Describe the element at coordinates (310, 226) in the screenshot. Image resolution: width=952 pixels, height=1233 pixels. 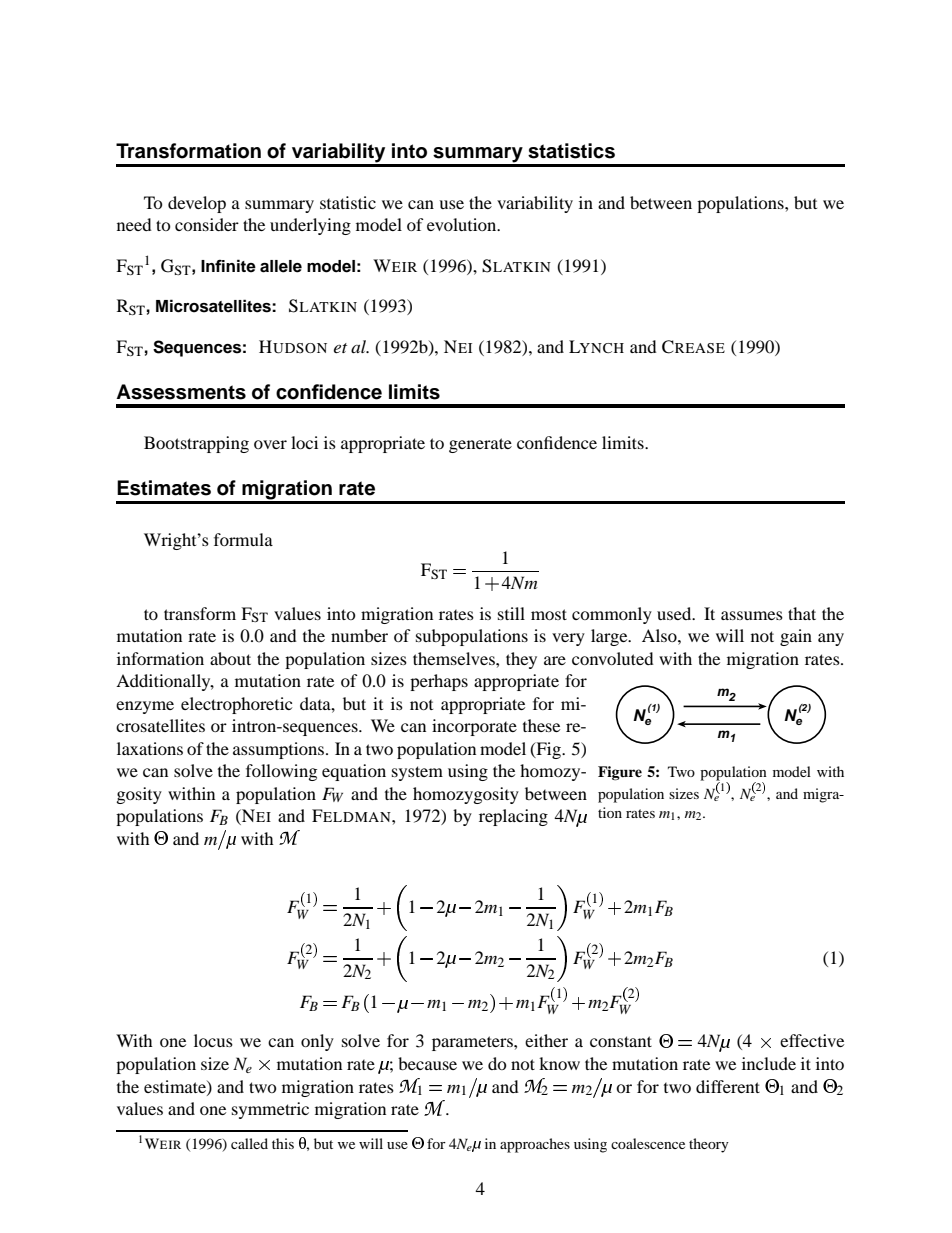
I see `underlying` at that location.
